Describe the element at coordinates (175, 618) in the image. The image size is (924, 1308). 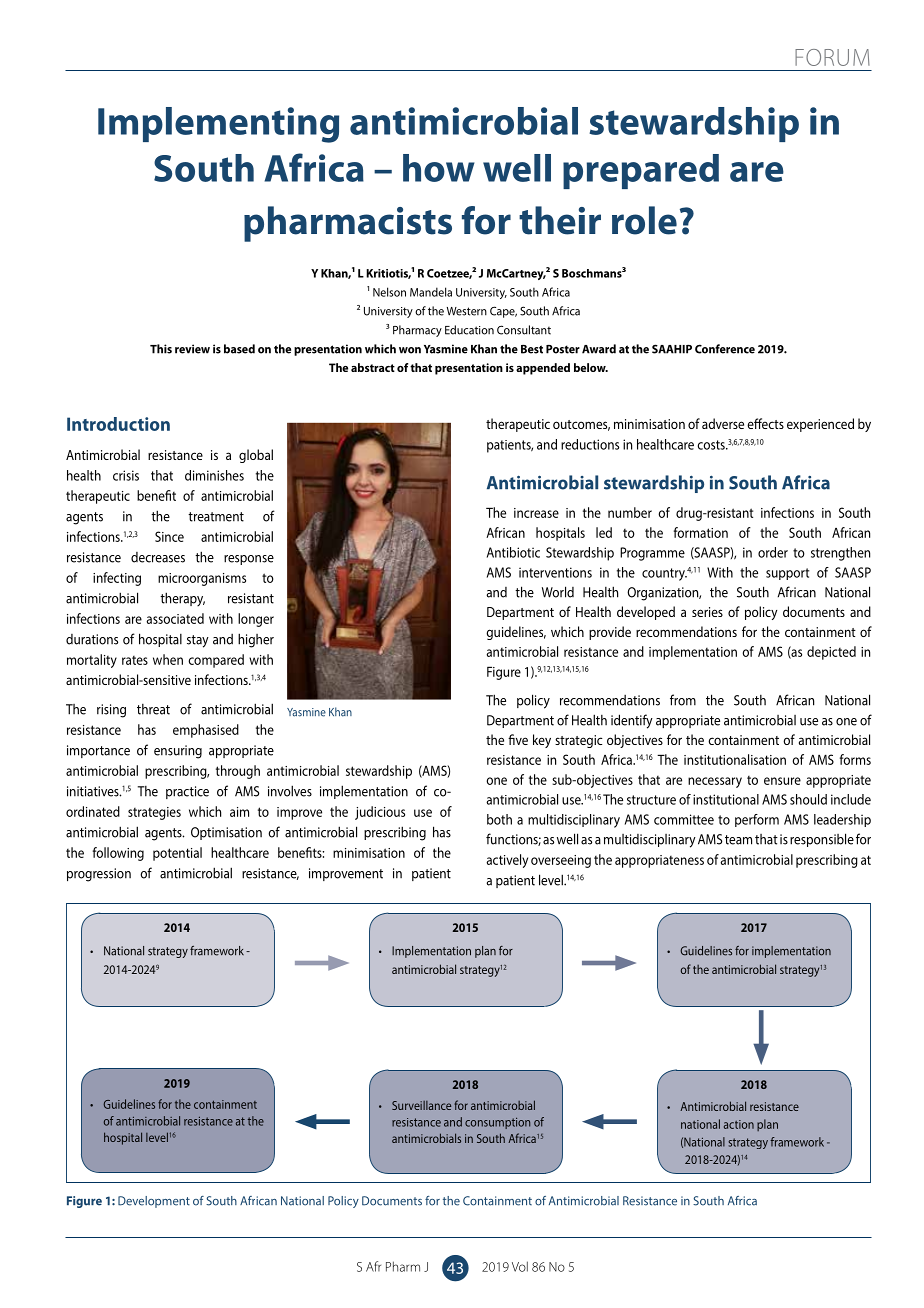
I see `associated` at that location.
